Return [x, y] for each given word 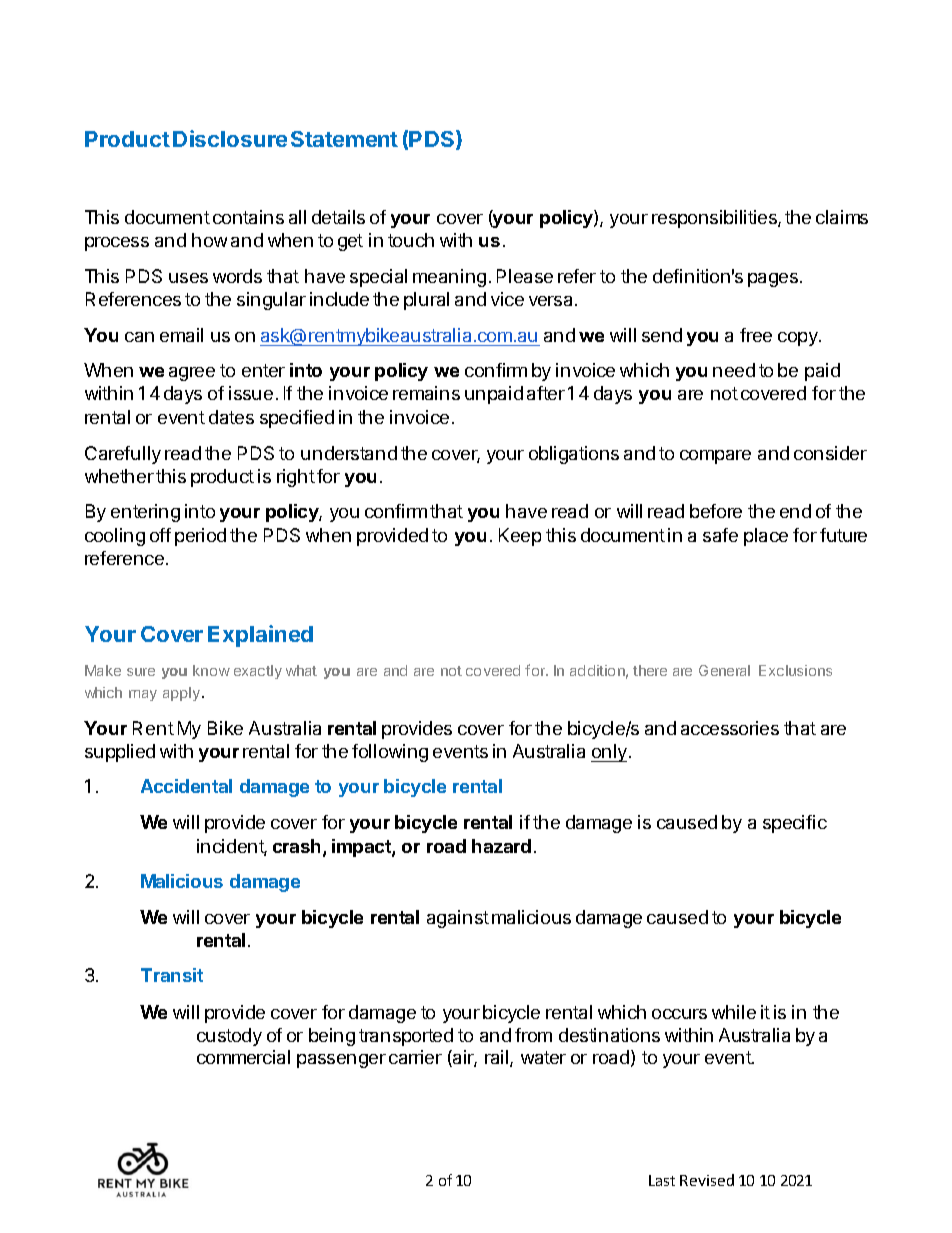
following [390, 753]
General [724, 670]
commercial [243, 1057]
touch [411, 240]
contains [248, 217]
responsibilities [715, 219]
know [211, 670]
